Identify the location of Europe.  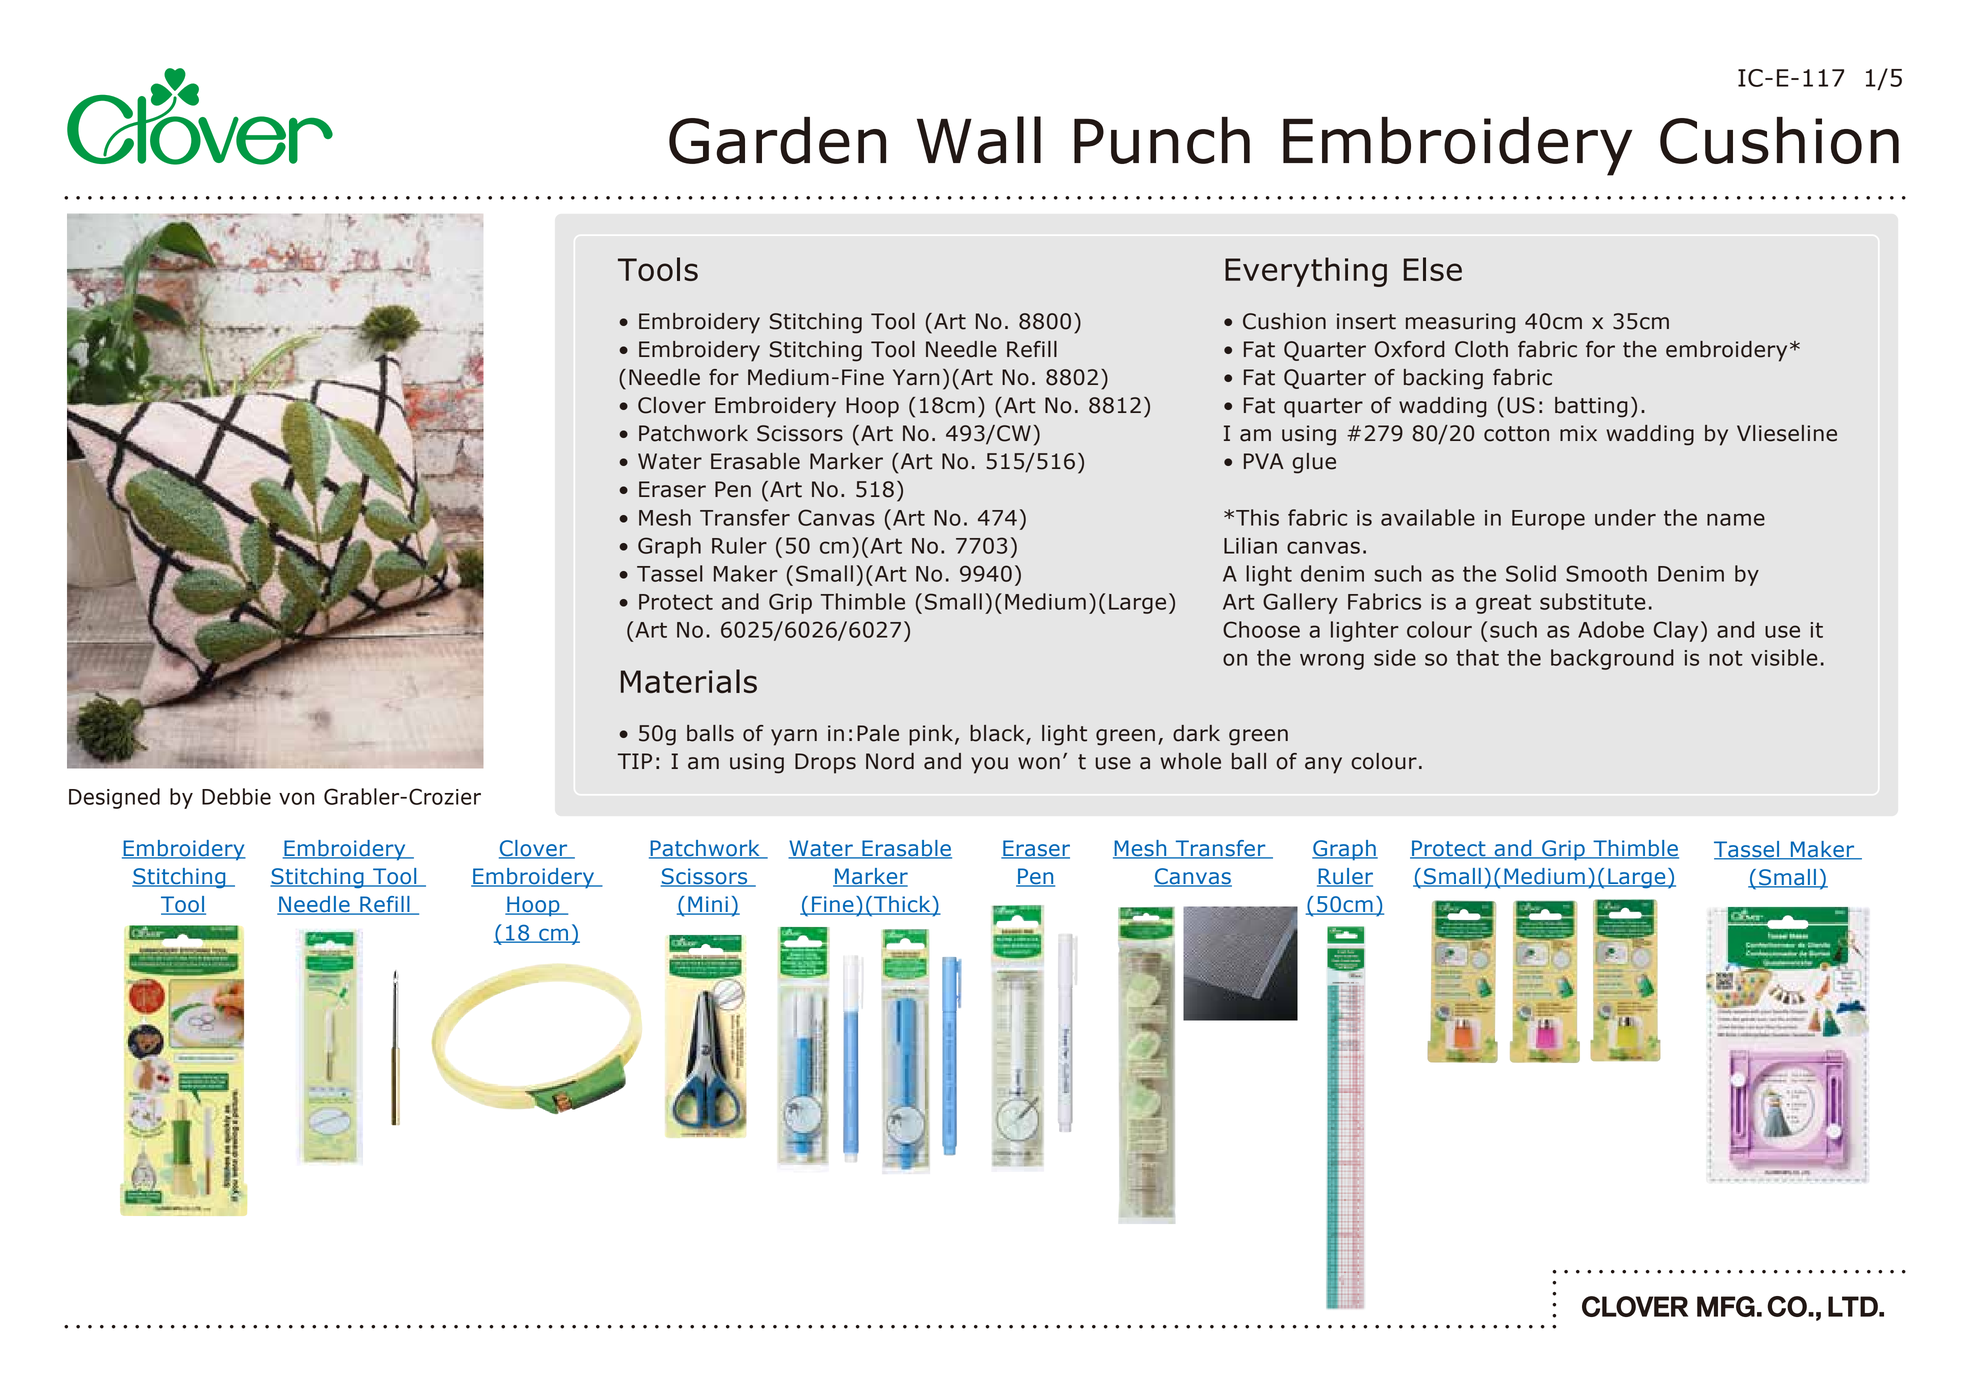
(1548, 520).
